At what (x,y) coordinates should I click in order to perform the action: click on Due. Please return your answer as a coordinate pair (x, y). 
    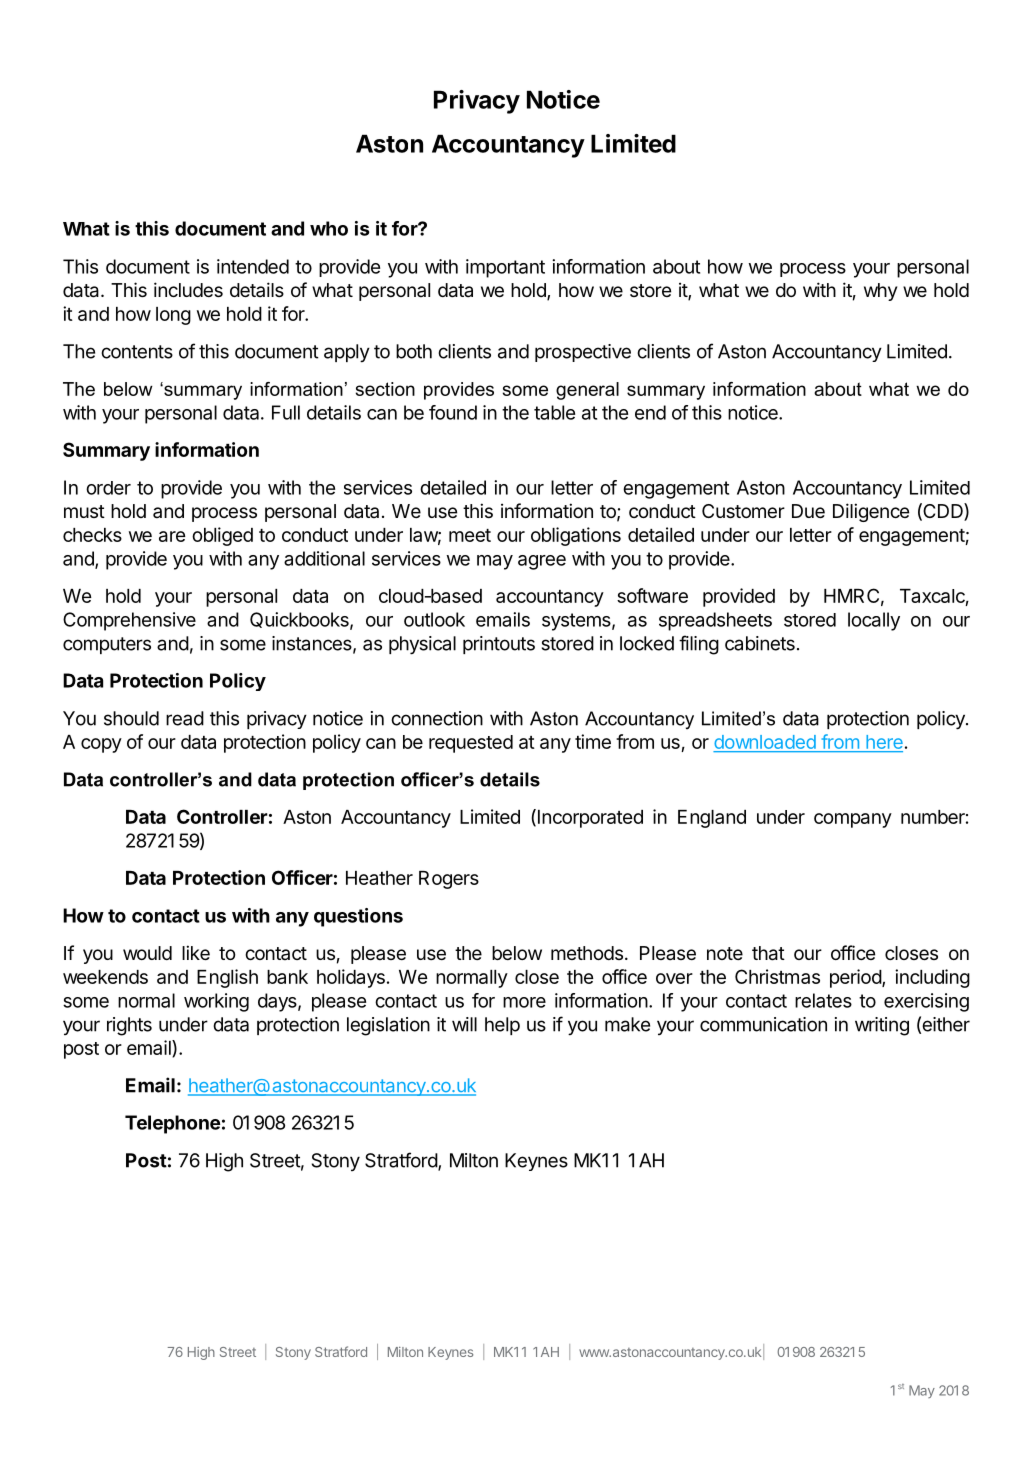
    Looking at the image, I should click on (808, 511).
